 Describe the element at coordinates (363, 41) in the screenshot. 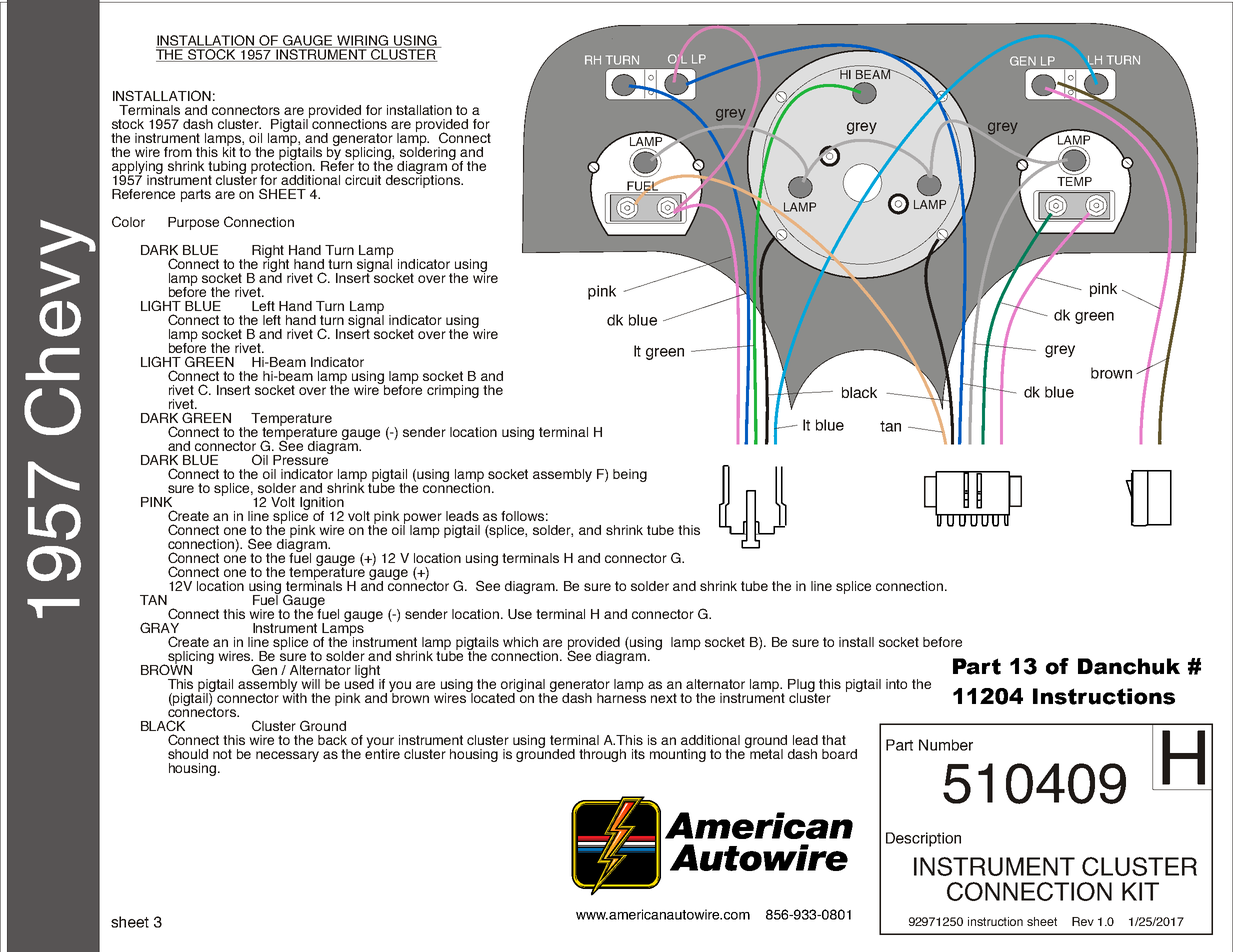

I see `WIRING` at that location.
